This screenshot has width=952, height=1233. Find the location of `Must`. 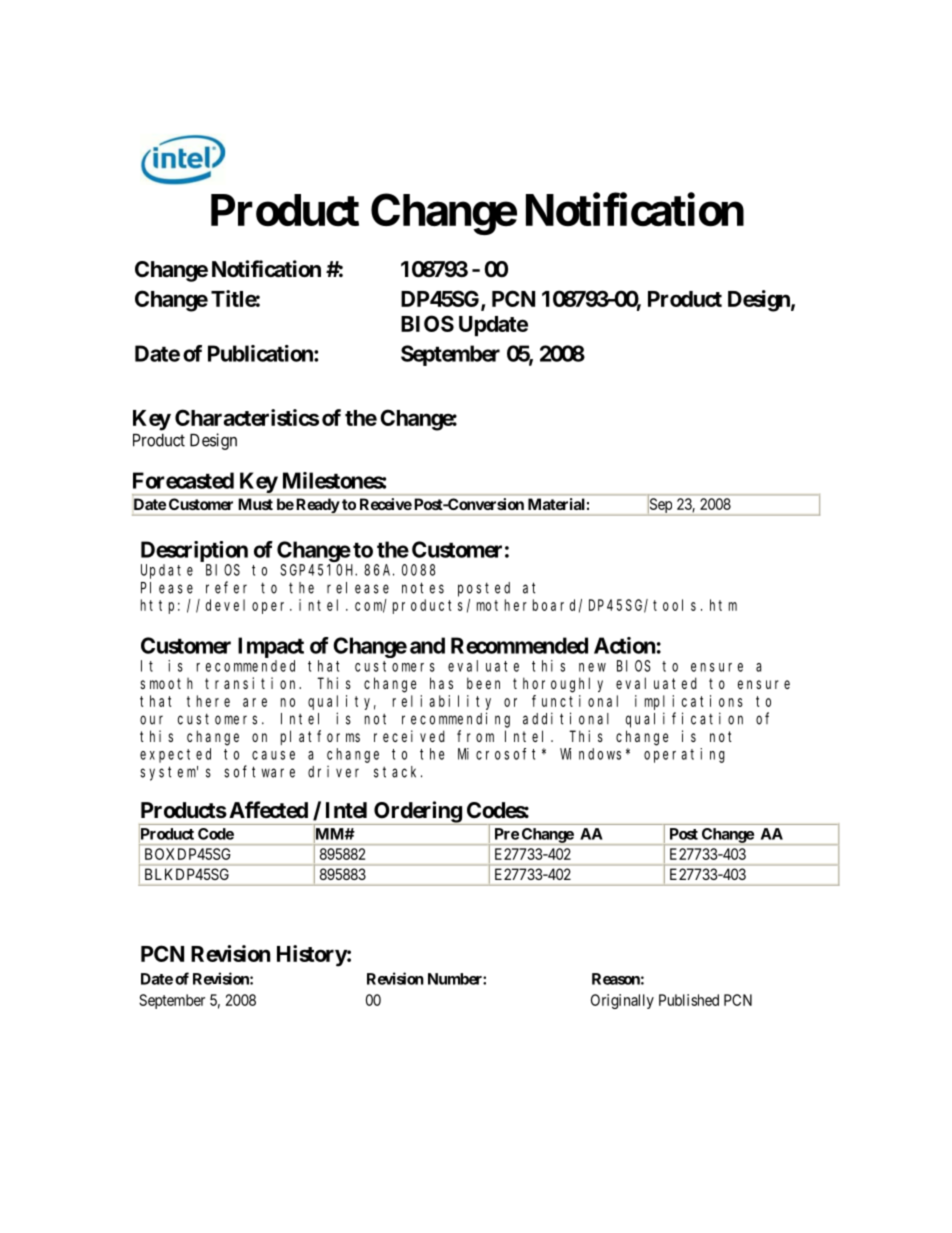

Must is located at coordinates (256, 504).
